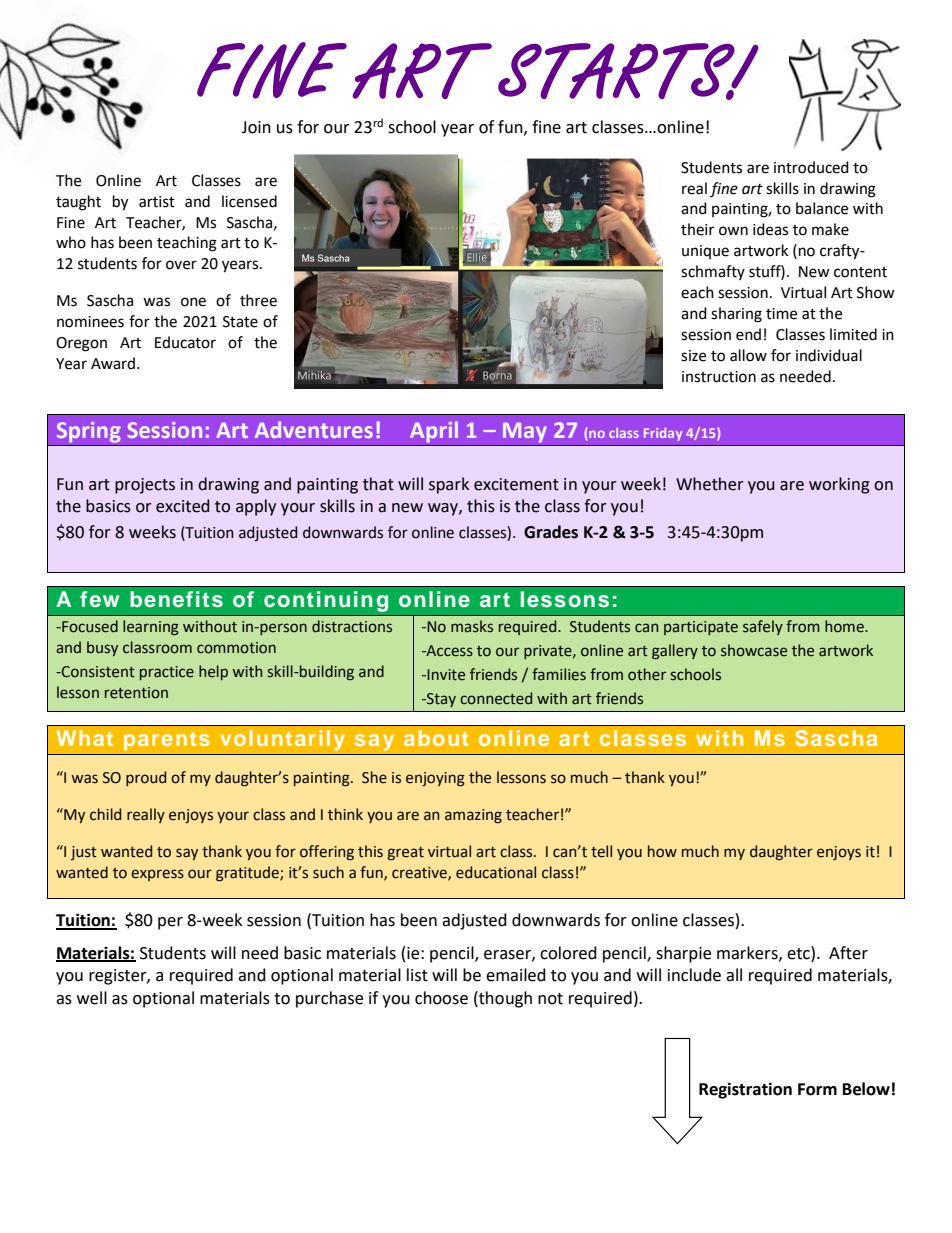 The width and height of the screenshot is (952, 1233). I want to click on artist, so click(157, 202).
